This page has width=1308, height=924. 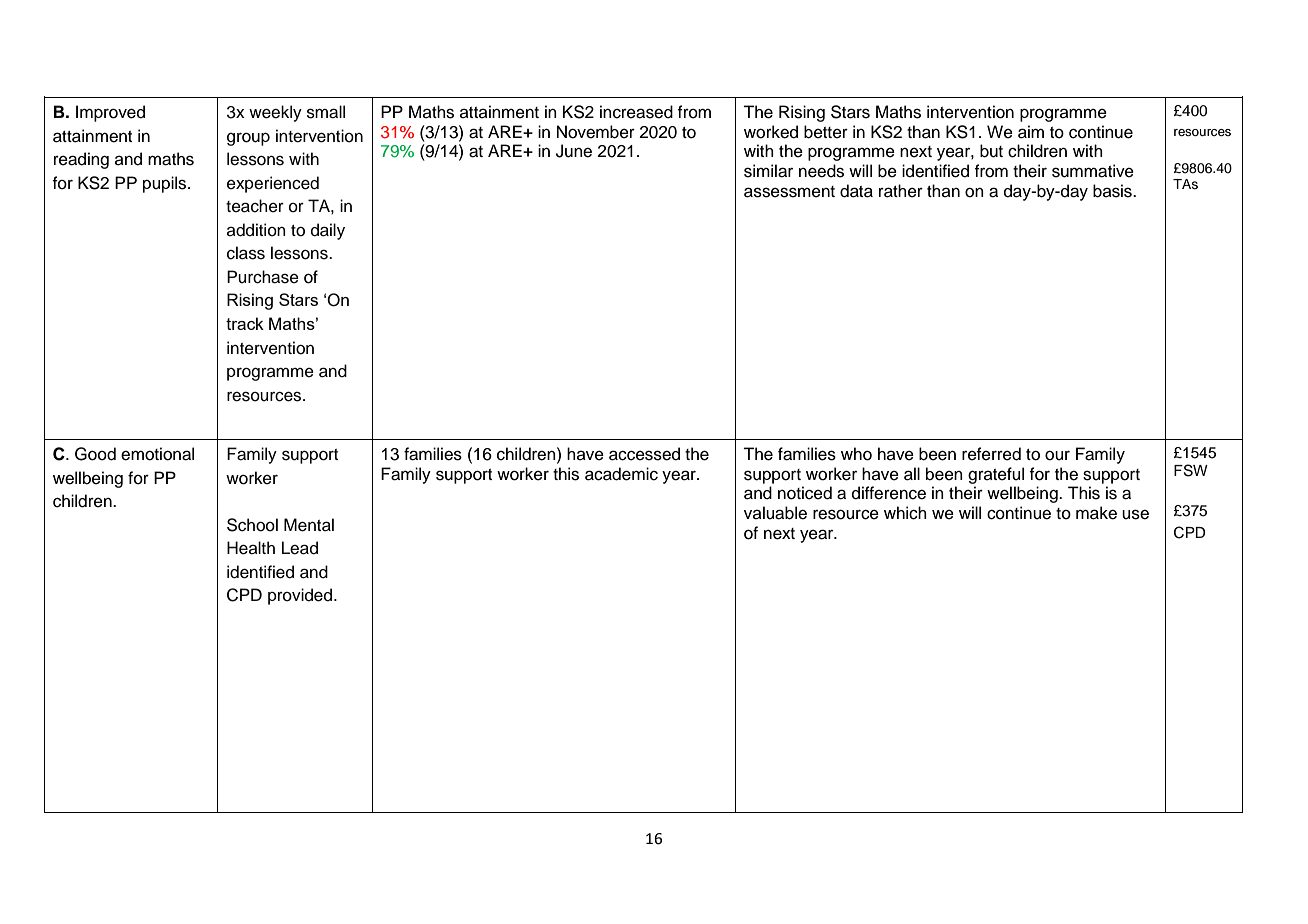 I want to click on track, so click(x=245, y=323).
